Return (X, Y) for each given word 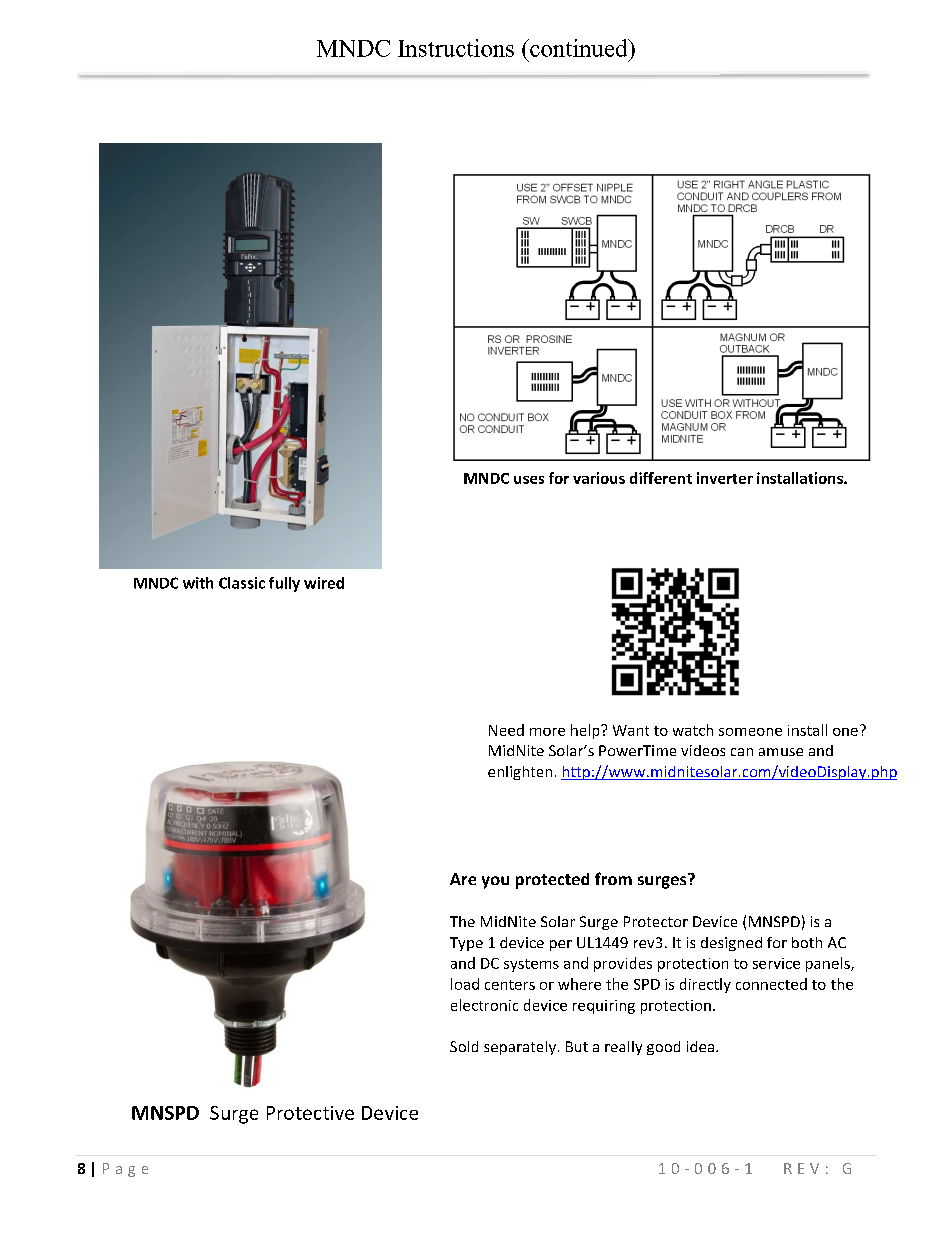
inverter (725, 478)
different (661, 478)
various (599, 478)
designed (731, 944)
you (495, 882)
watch (693, 730)
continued (579, 48)
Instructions (456, 48)
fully (284, 584)
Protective (310, 1113)
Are (463, 879)
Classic (242, 583)
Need (506, 730)
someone (750, 732)
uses (529, 480)
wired (324, 583)
